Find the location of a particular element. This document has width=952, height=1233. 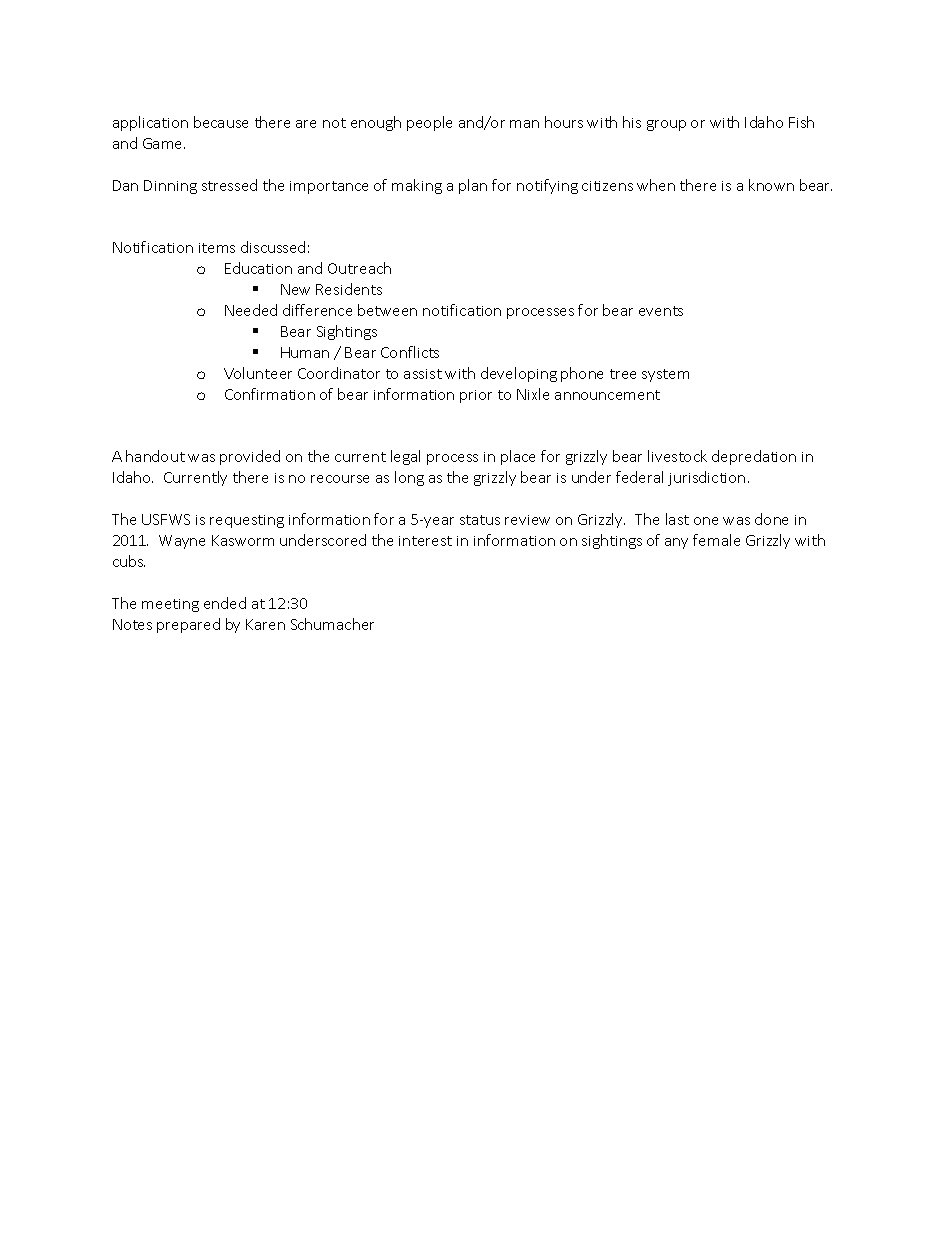

long is located at coordinates (409, 478).
